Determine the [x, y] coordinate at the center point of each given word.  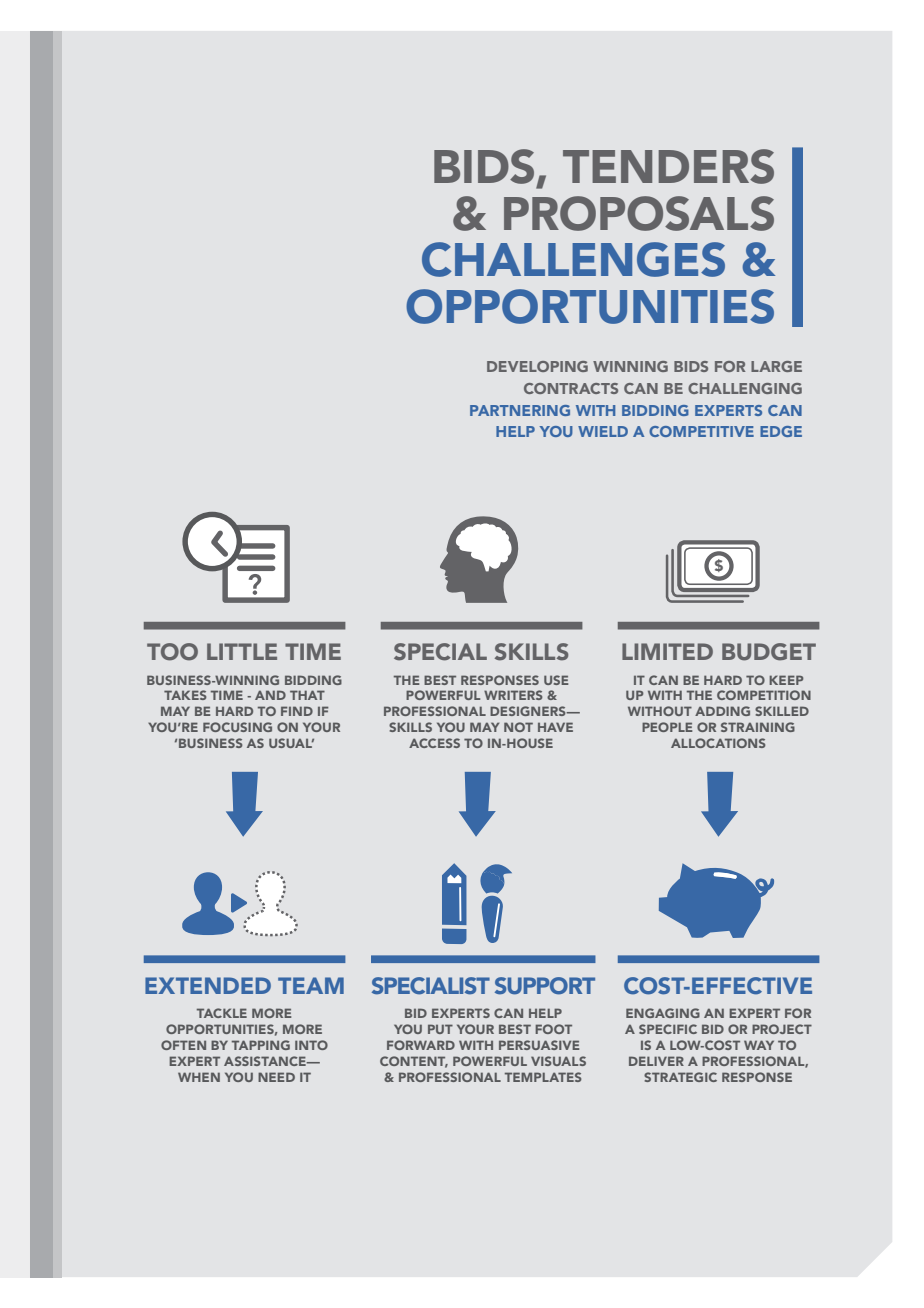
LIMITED [667, 651]
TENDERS [668, 166]
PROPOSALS [639, 213]
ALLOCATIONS [718, 743]
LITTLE [242, 651]
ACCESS [434, 743]
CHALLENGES [573, 259]
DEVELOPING [537, 366]
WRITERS [513, 695]
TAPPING [261, 1045]
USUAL [291, 743]
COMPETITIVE [701, 431]
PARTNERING [520, 410]
